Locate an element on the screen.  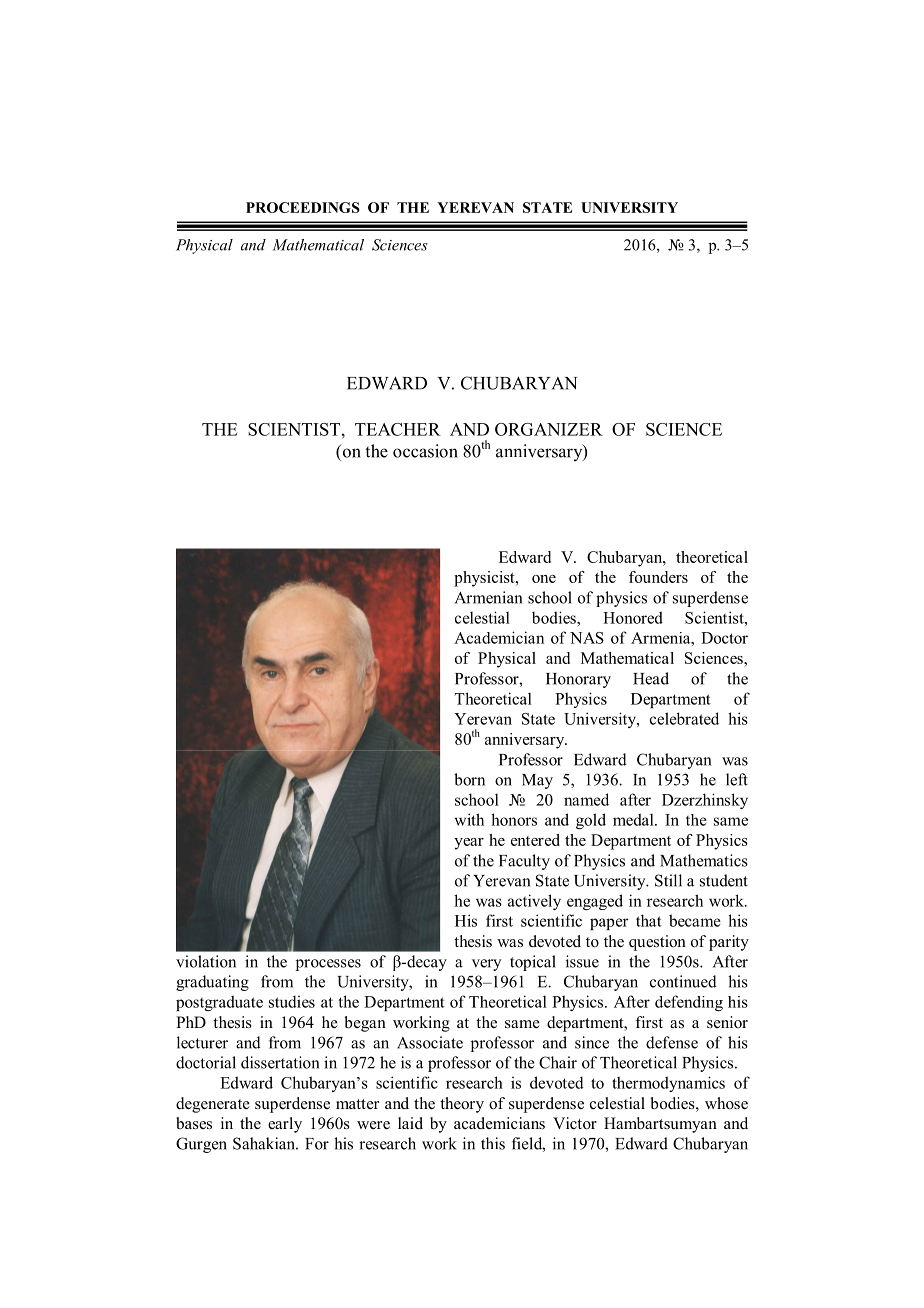
early is located at coordinates (285, 1125).
